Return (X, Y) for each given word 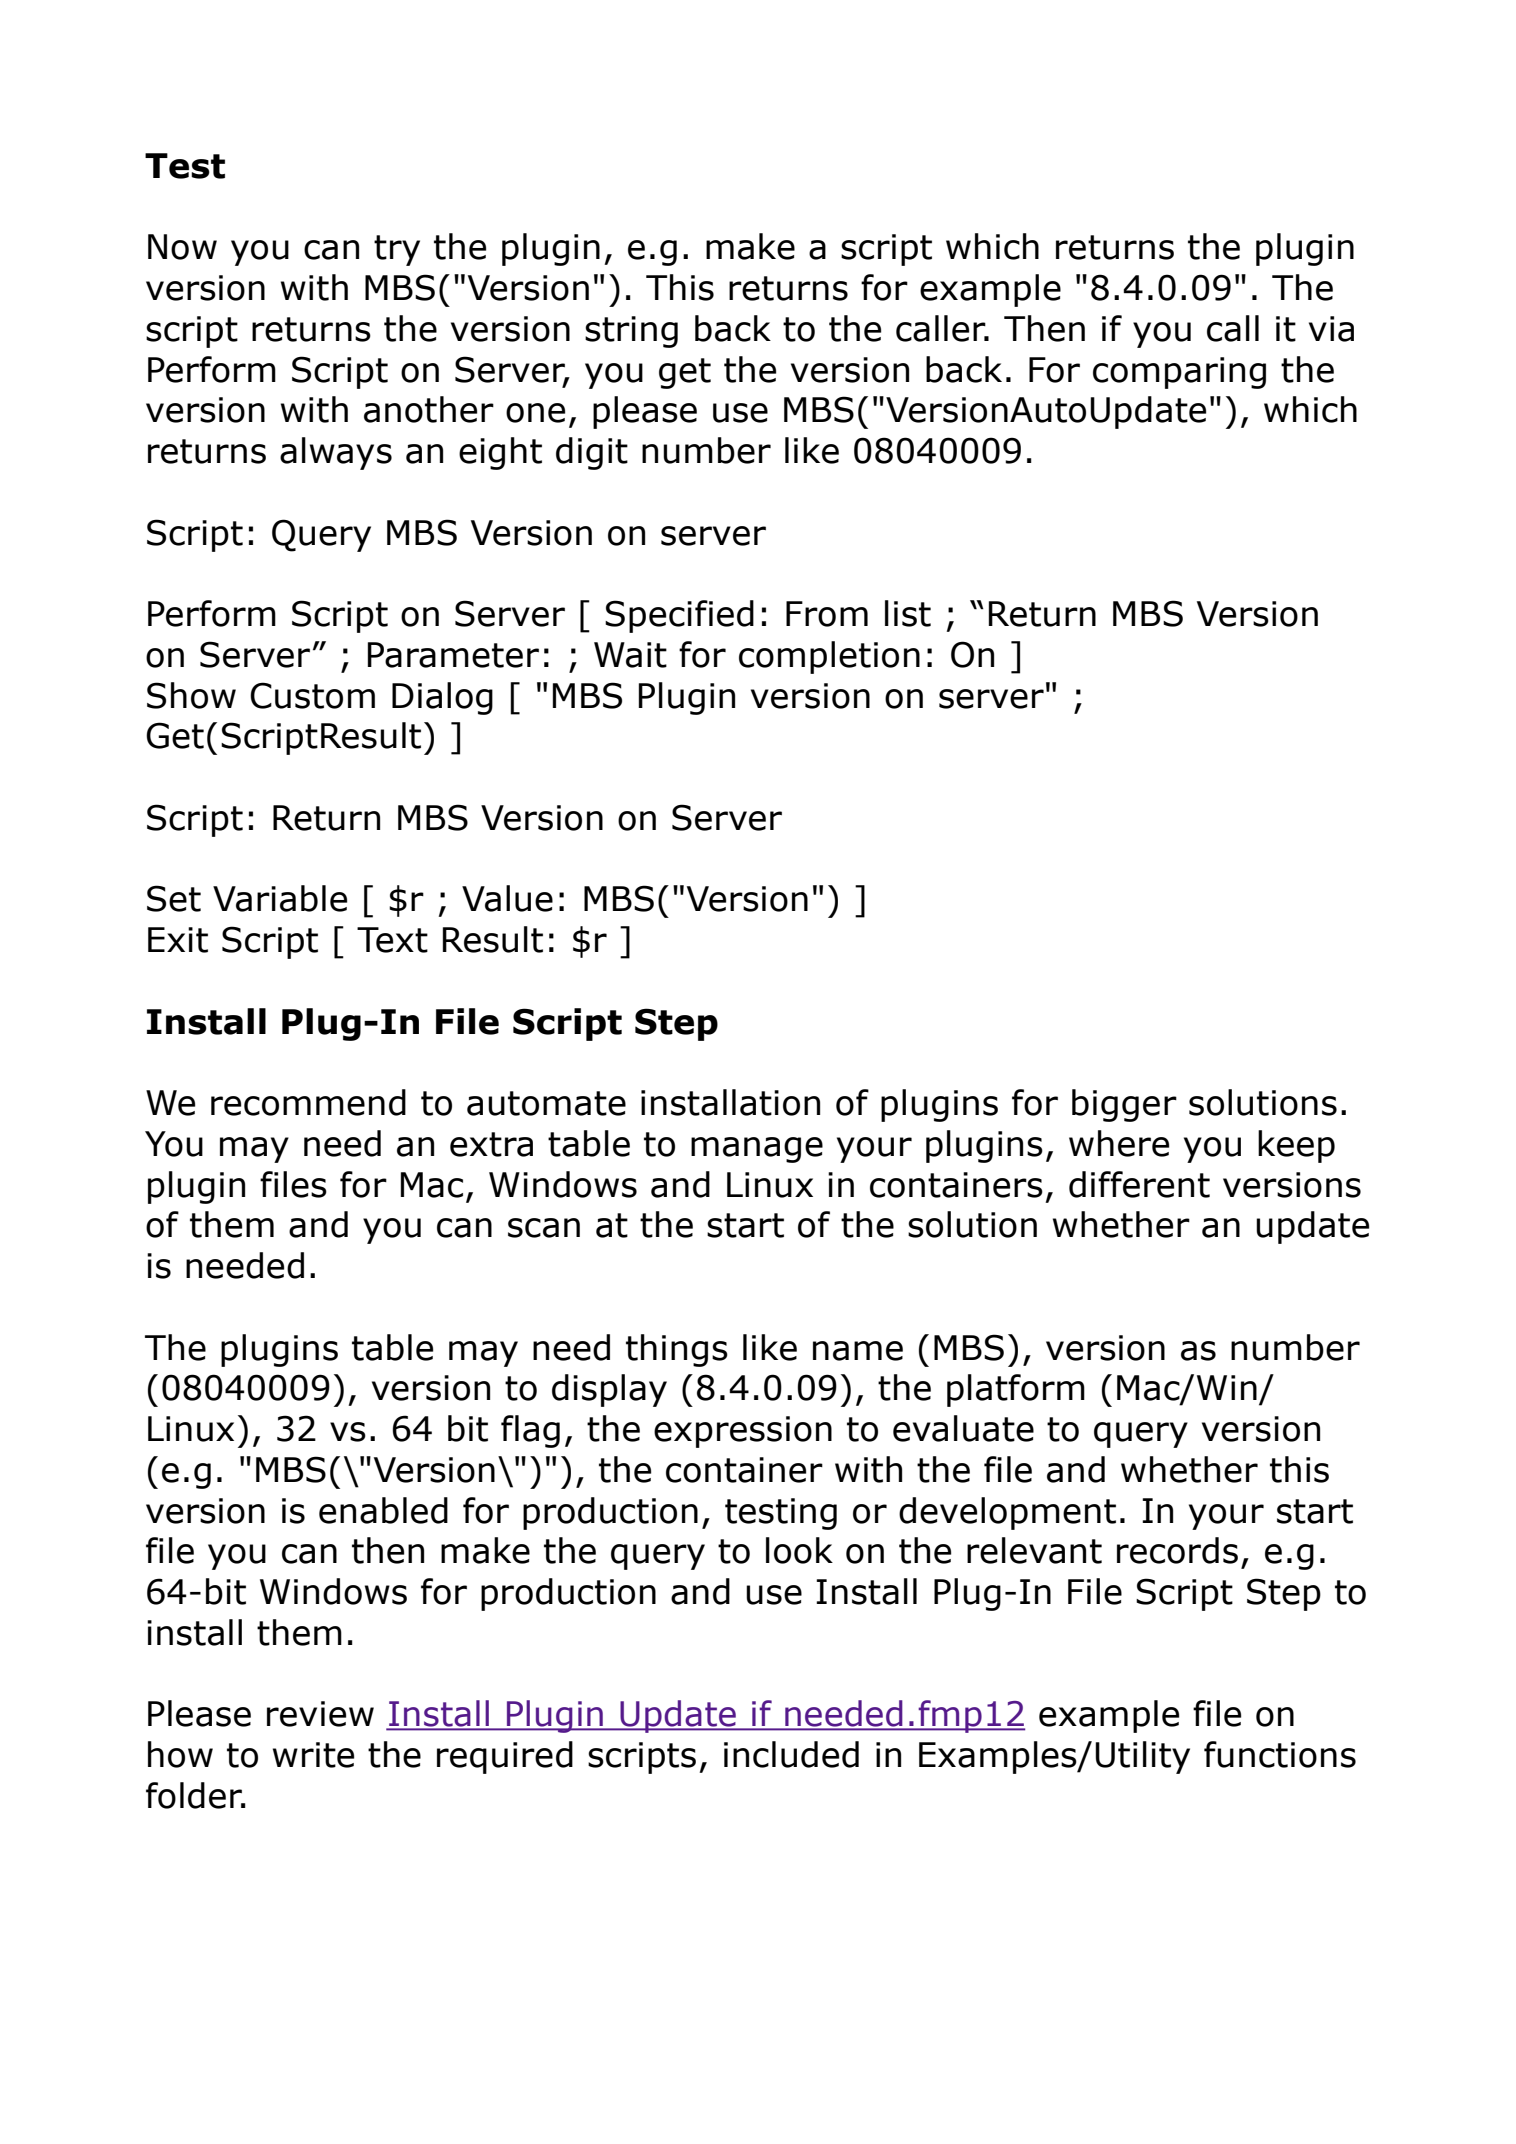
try (397, 250)
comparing (1179, 373)
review (320, 1714)
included (791, 1754)
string (631, 332)
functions (1280, 1754)
